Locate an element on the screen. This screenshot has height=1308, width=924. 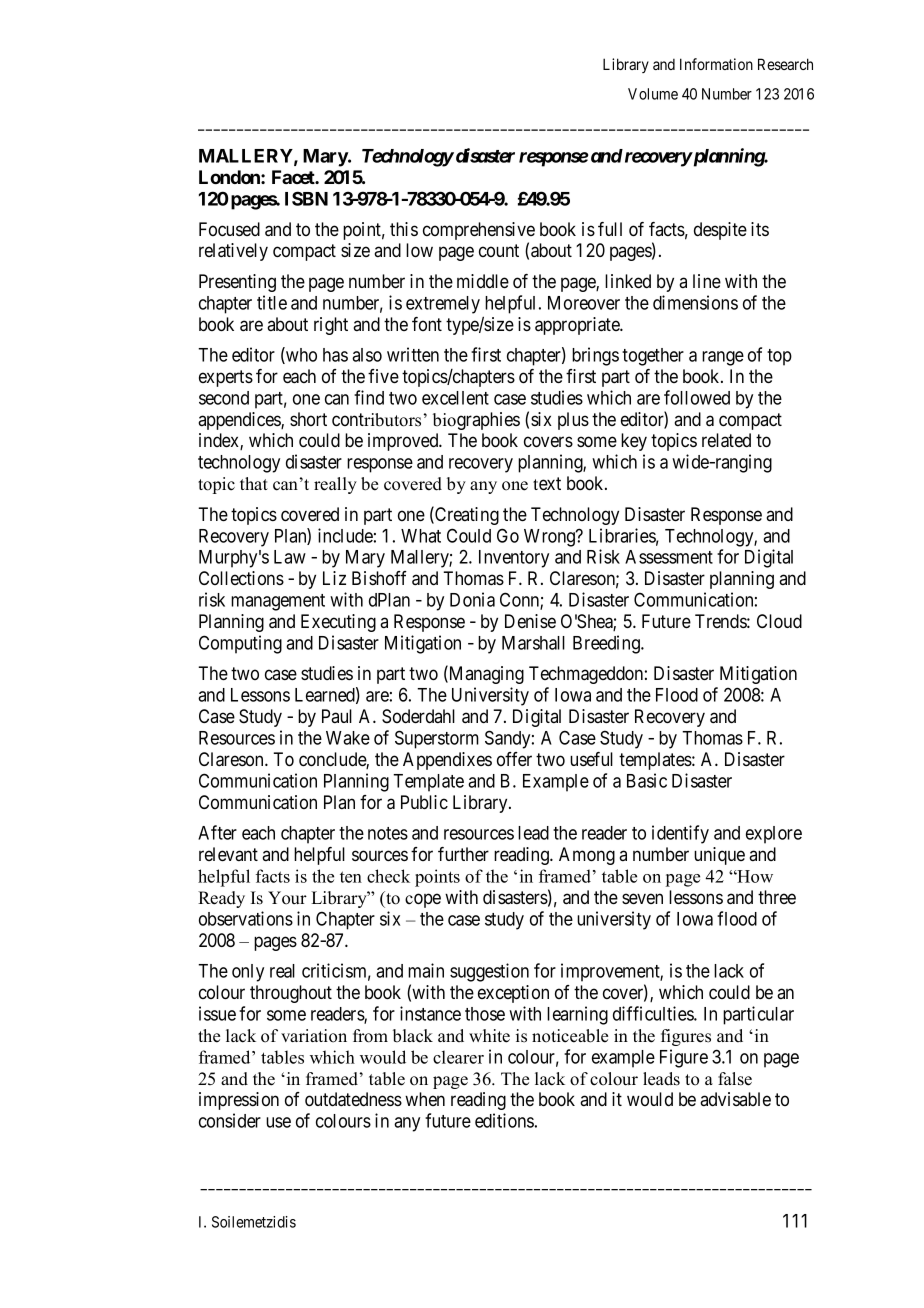
title is located at coordinates (272, 302).
